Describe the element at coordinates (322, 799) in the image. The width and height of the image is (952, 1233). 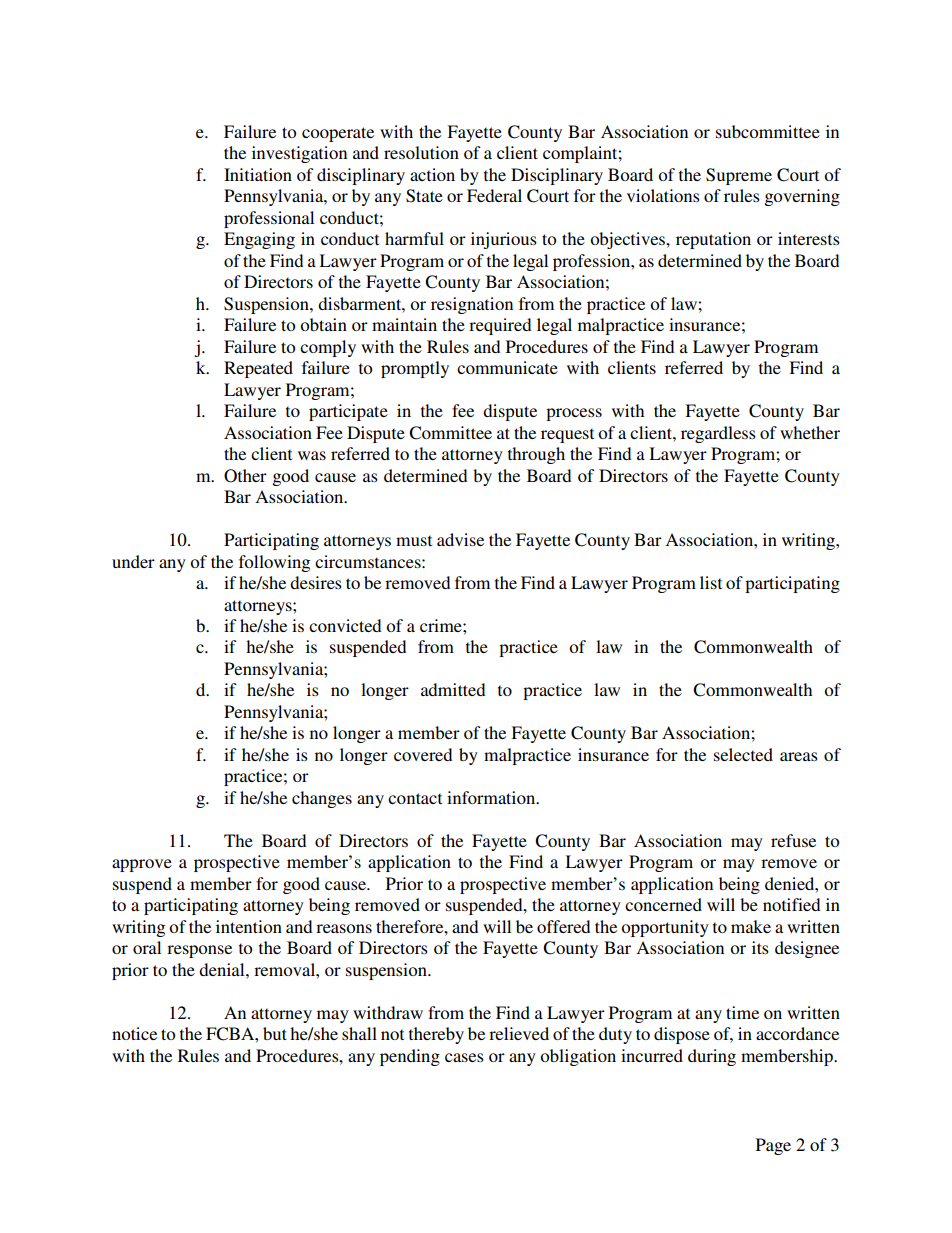
I see `changes` at that location.
